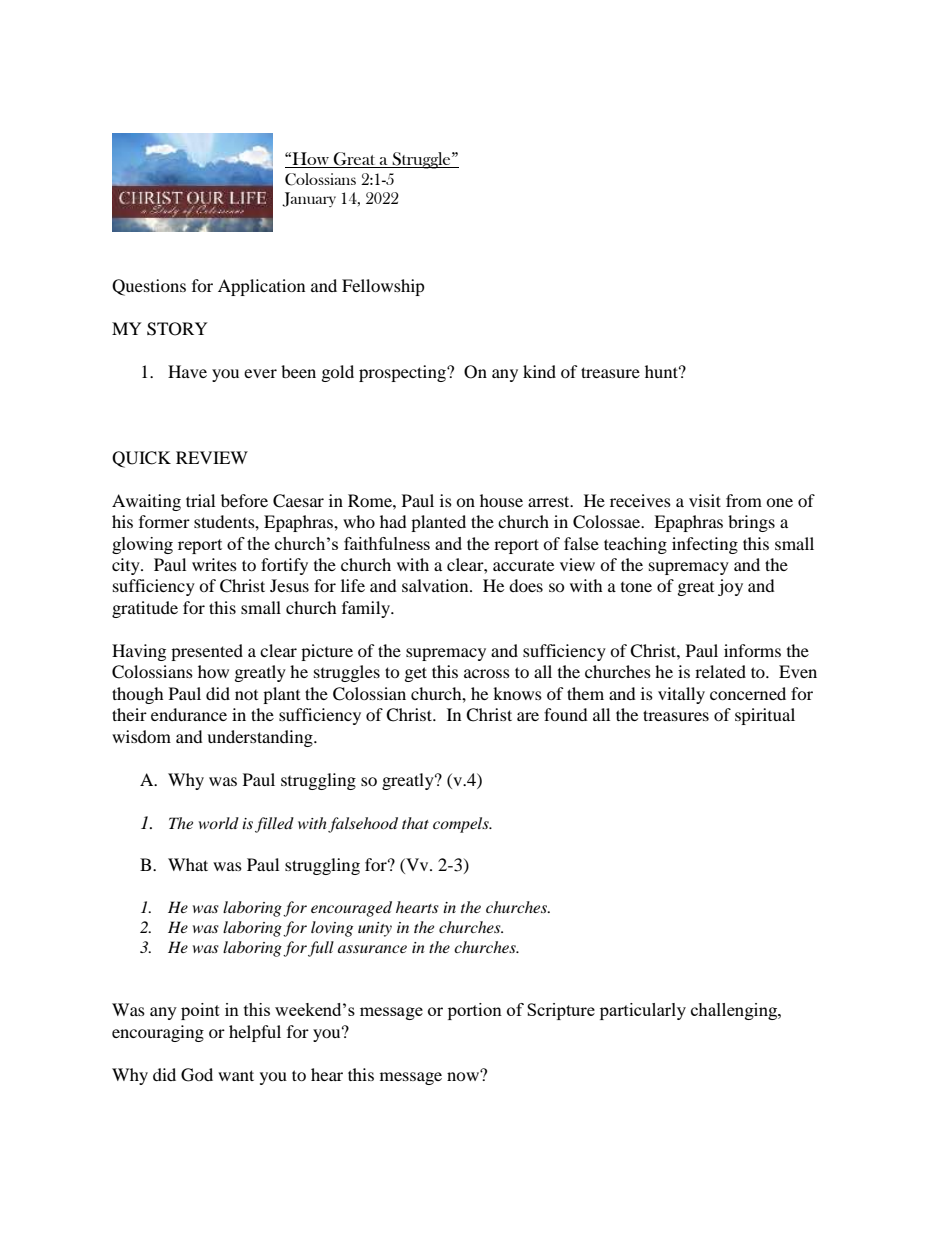  I want to click on world, so click(219, 823).
